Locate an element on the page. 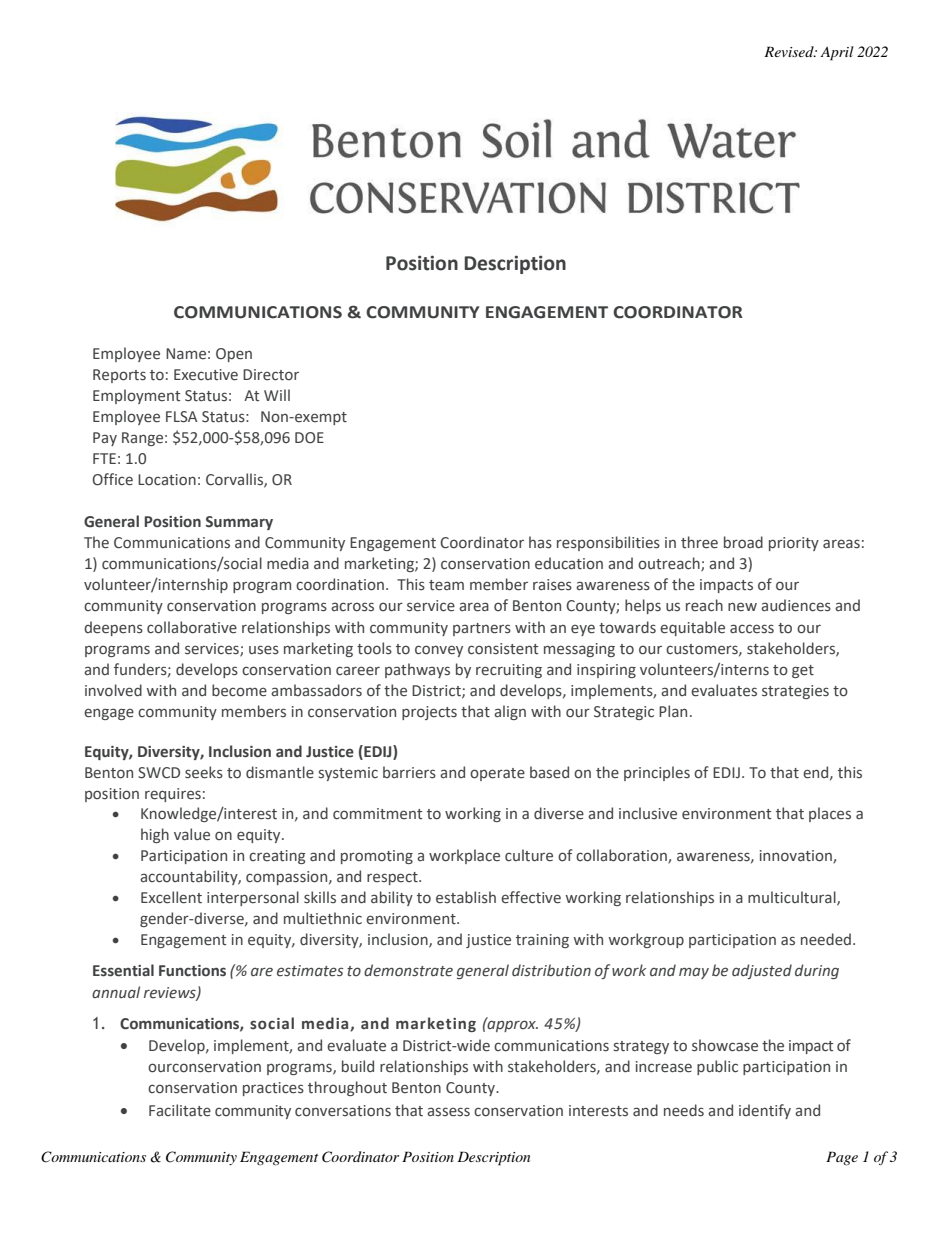 This document has width=952, height=1233. assess is located at coordinates (448, 1112).
